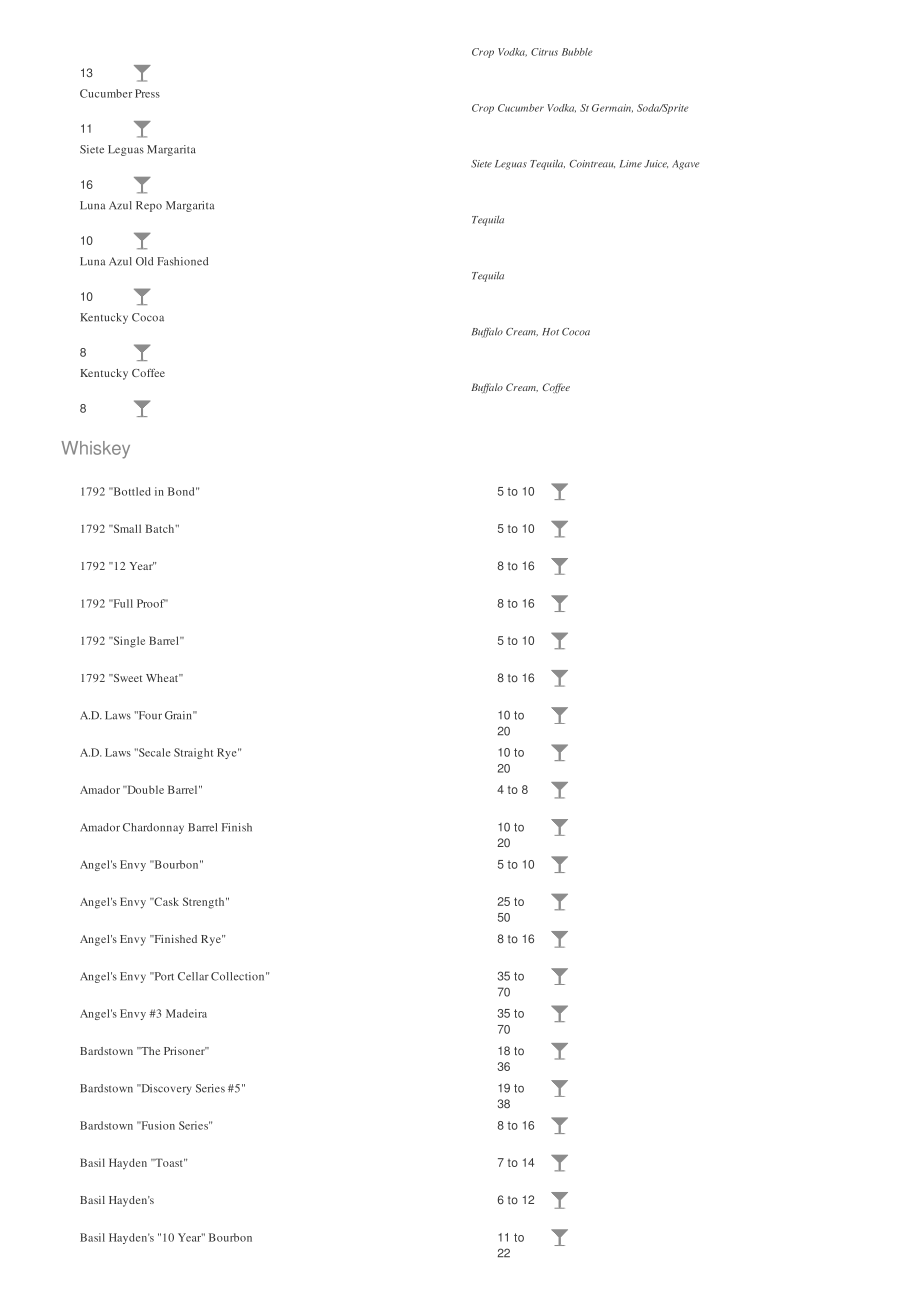 The height and width of the image is (1308, 924). Describe the element at coordinates (153, 828) in the image. I see `Chardonnay` at that location.
